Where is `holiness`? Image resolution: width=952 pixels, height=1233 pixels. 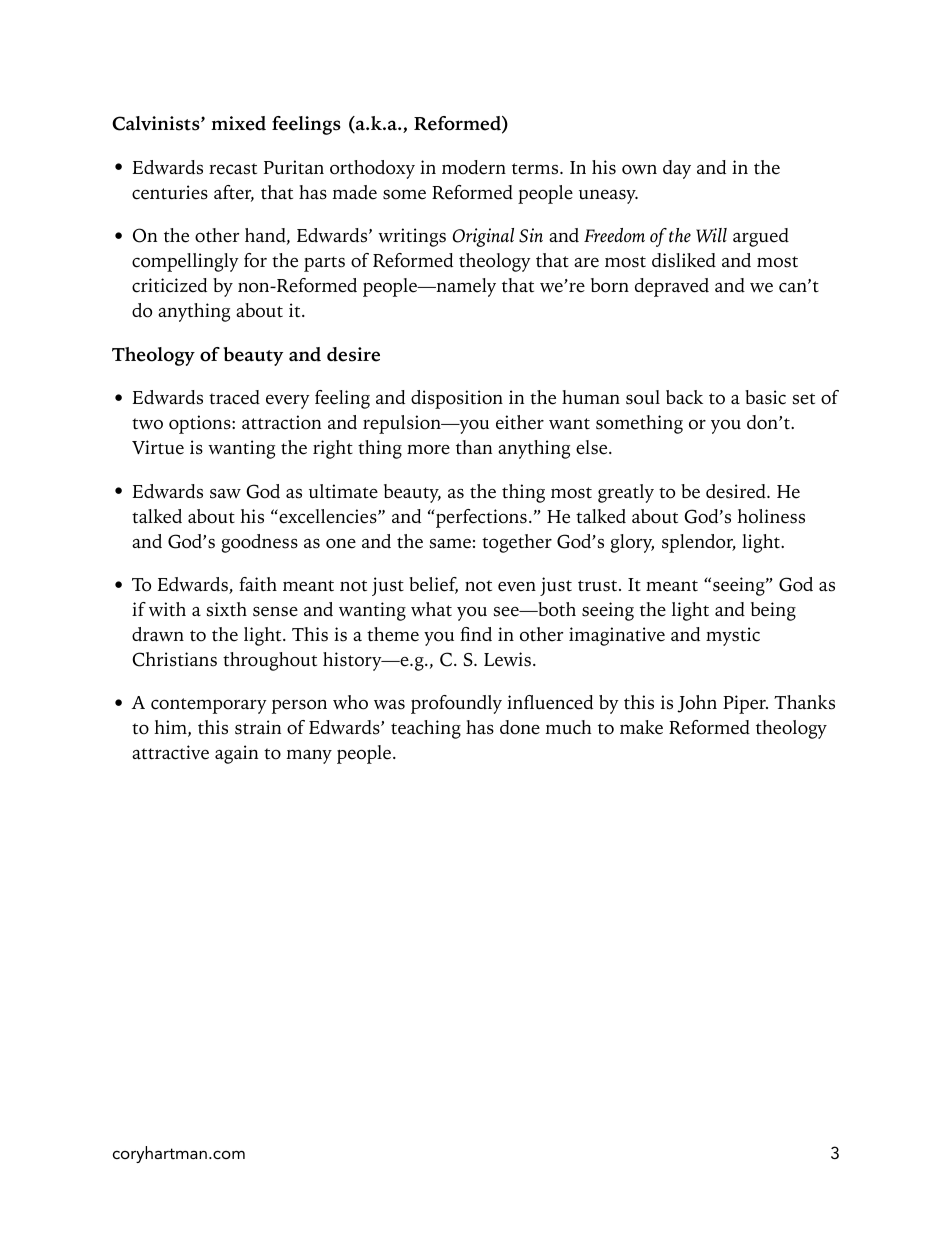
holiness is located at coordinates (771, 516).
